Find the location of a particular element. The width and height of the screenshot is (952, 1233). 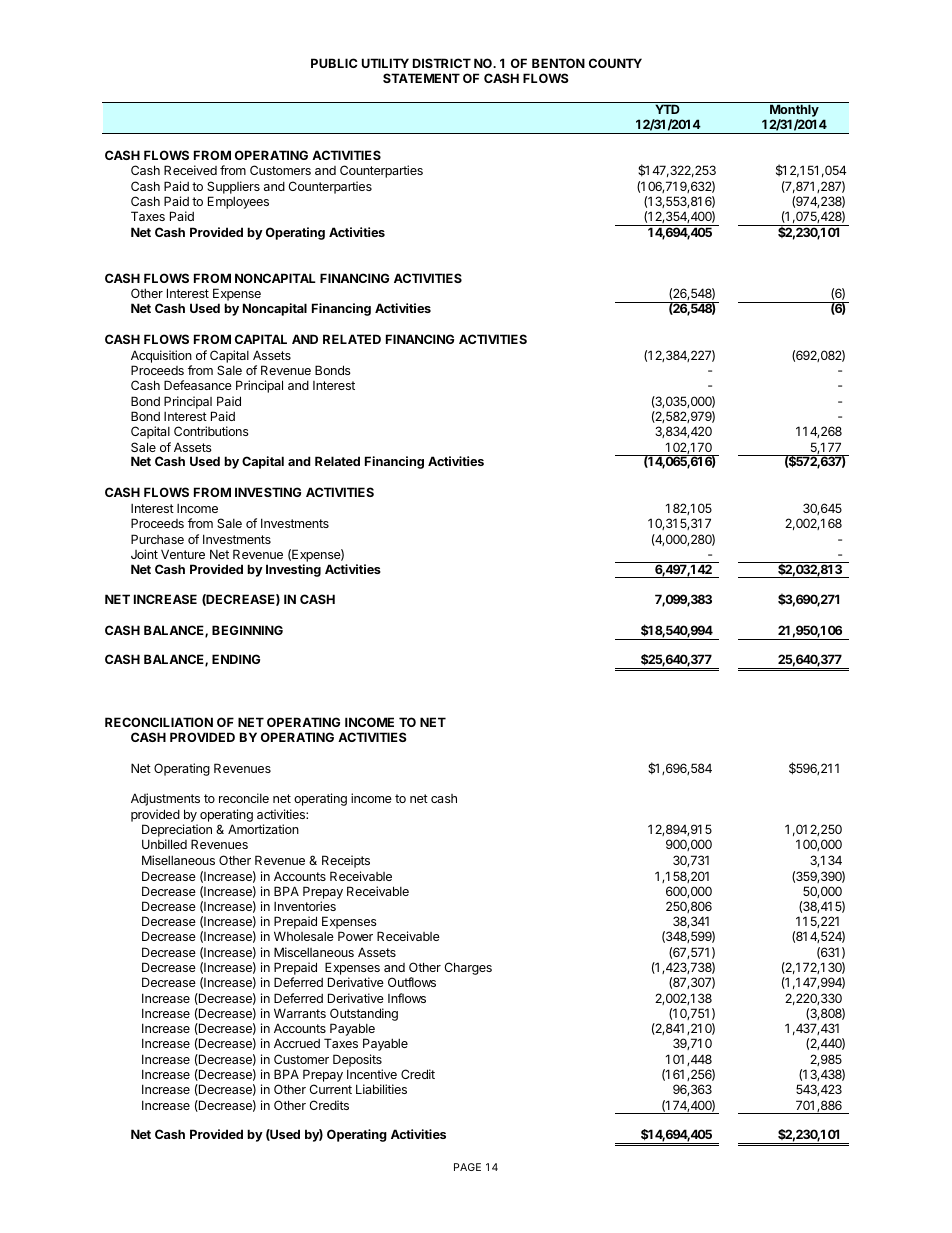

Contributions is located at coordinates (211, 431).
